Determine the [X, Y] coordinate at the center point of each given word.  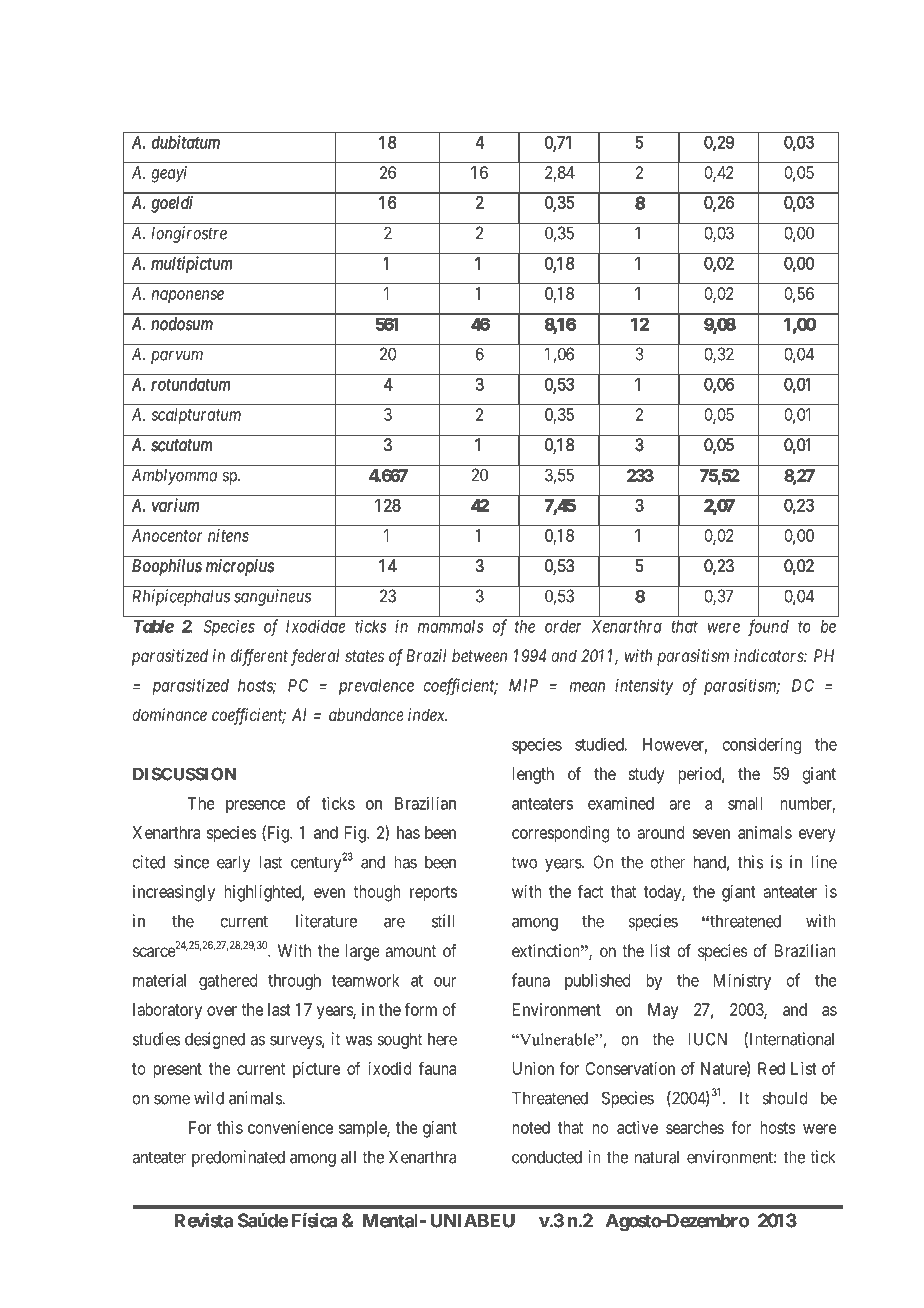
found [768, 627]
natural [657, 1157]
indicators [769, 655]
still [443, 921]
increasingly [174, 893]
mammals [450, 626]
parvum [177, 357]
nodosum [182, 323]
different [259, 657]
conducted [547, 1157]
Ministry [742, 981]
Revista [203, 1220]
